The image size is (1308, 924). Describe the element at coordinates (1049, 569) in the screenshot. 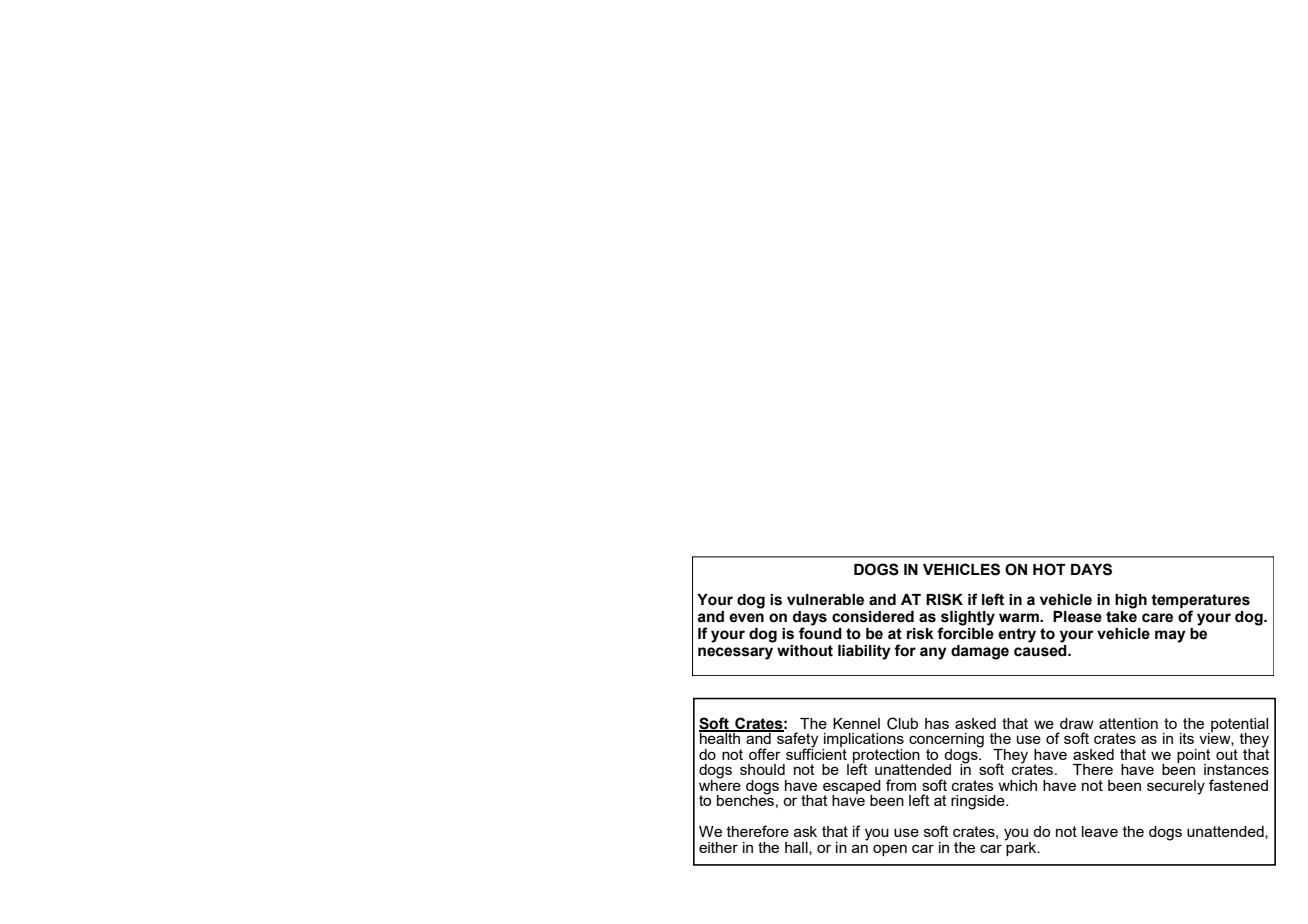

I see `HOT` at that location.
